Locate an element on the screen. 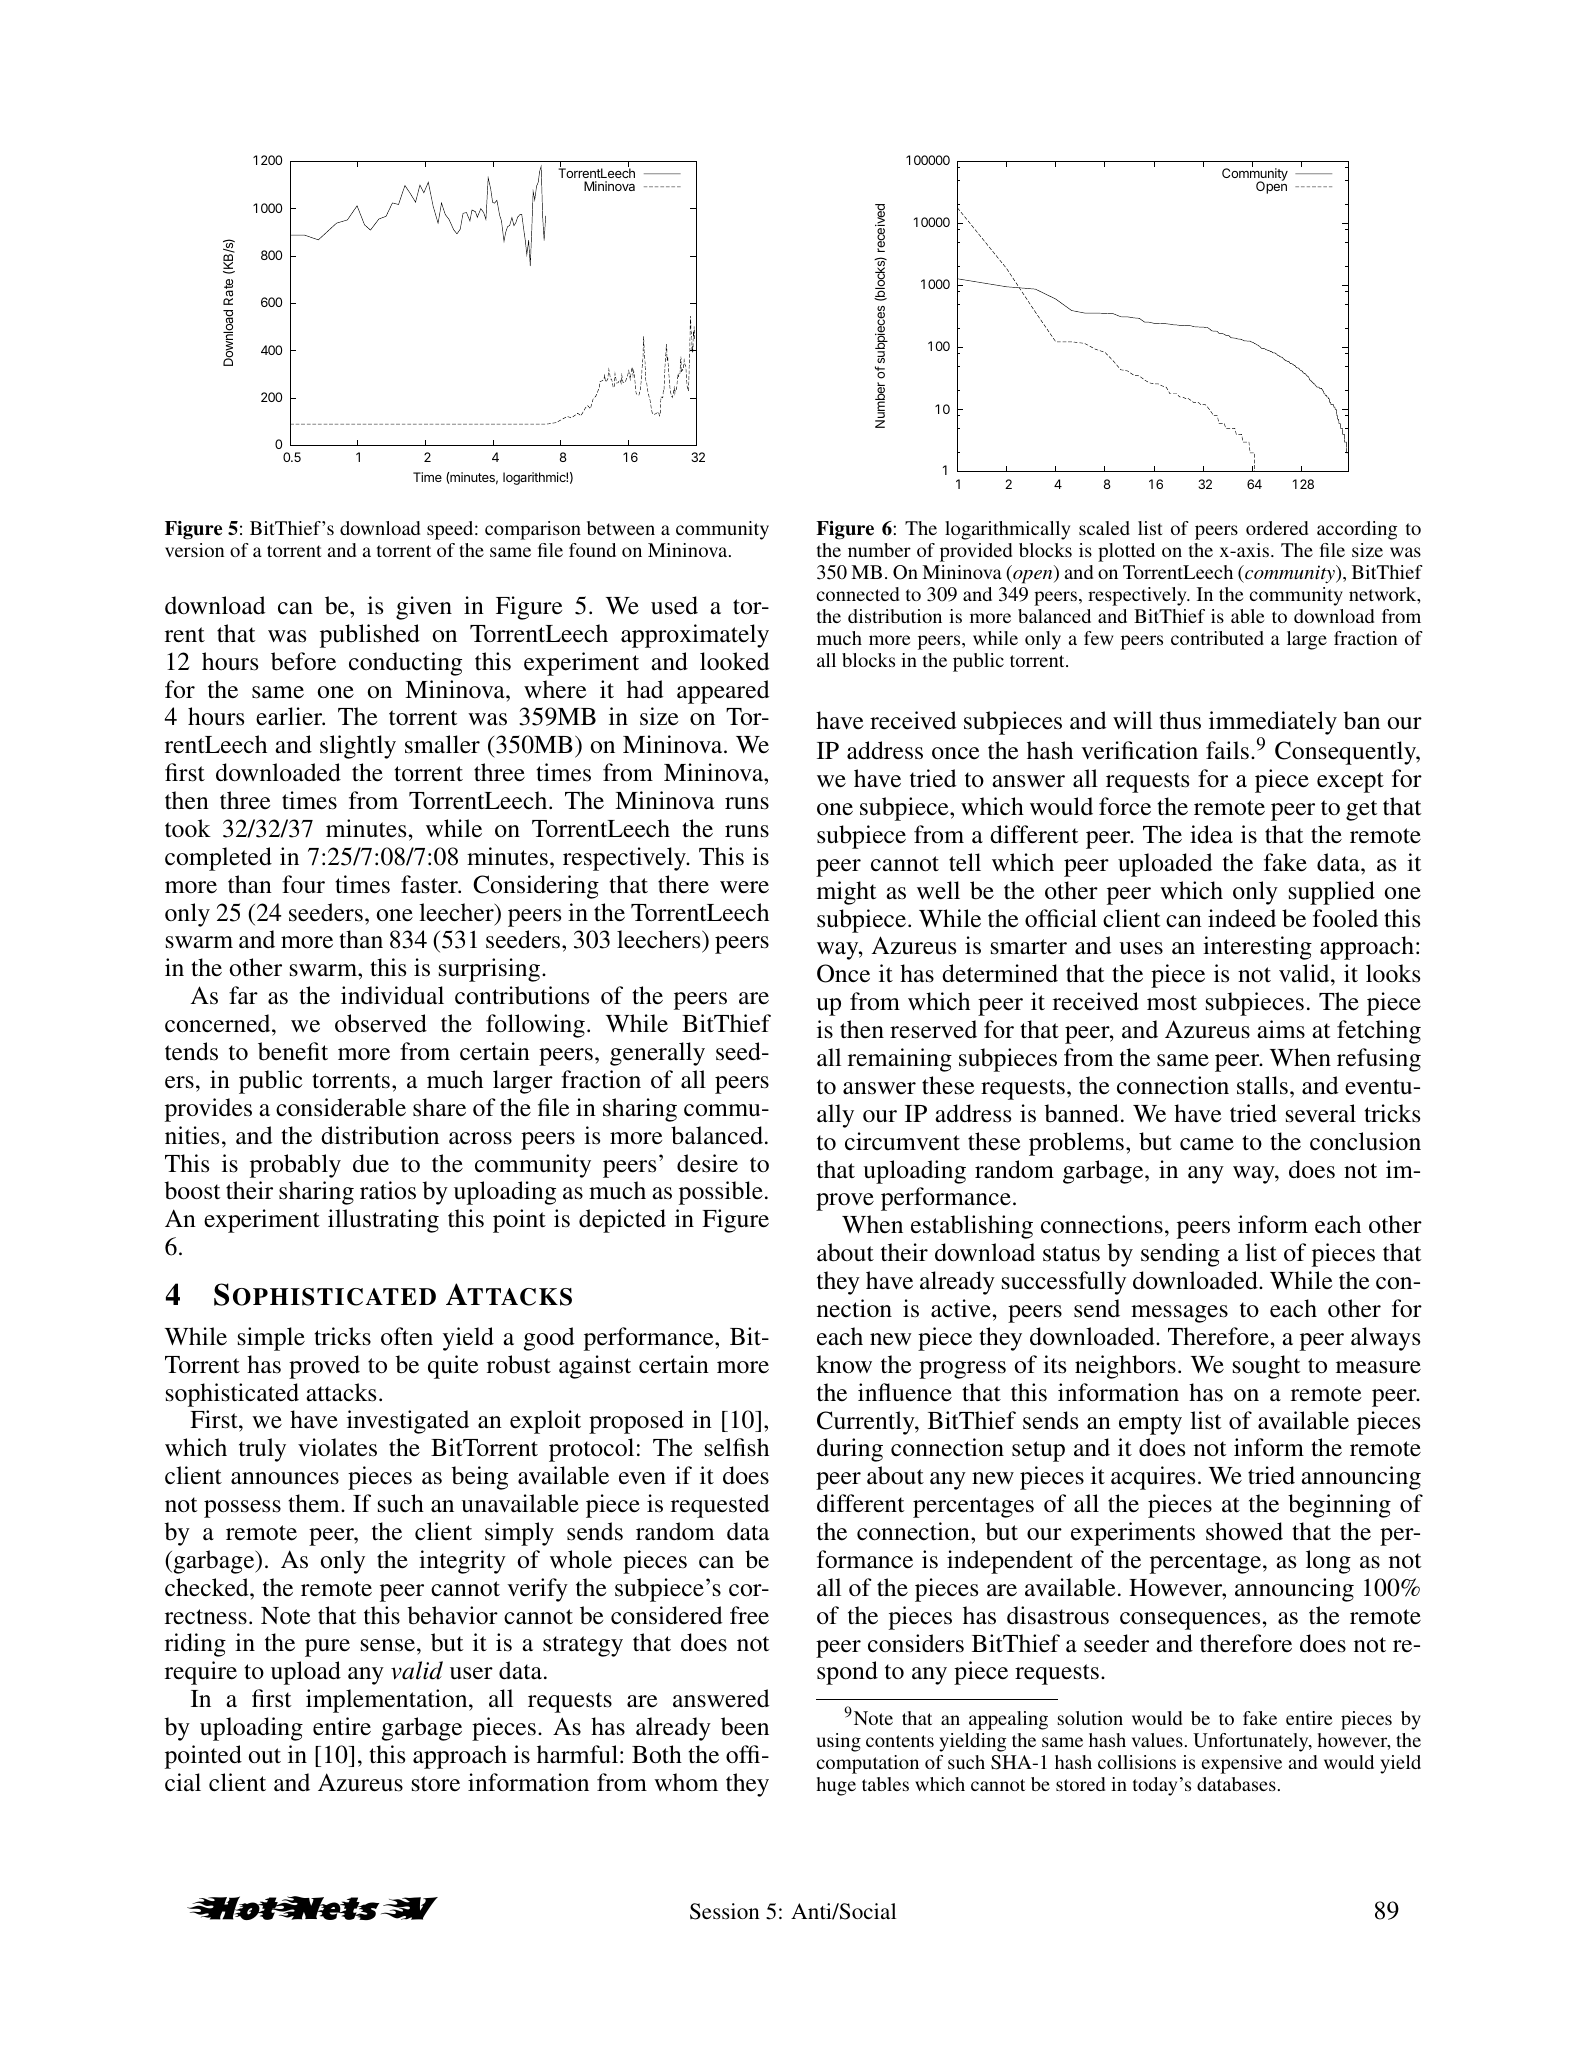 The height and width of the screenshot is (2052, 1586). requested is located at coordinates (720, 1506).
